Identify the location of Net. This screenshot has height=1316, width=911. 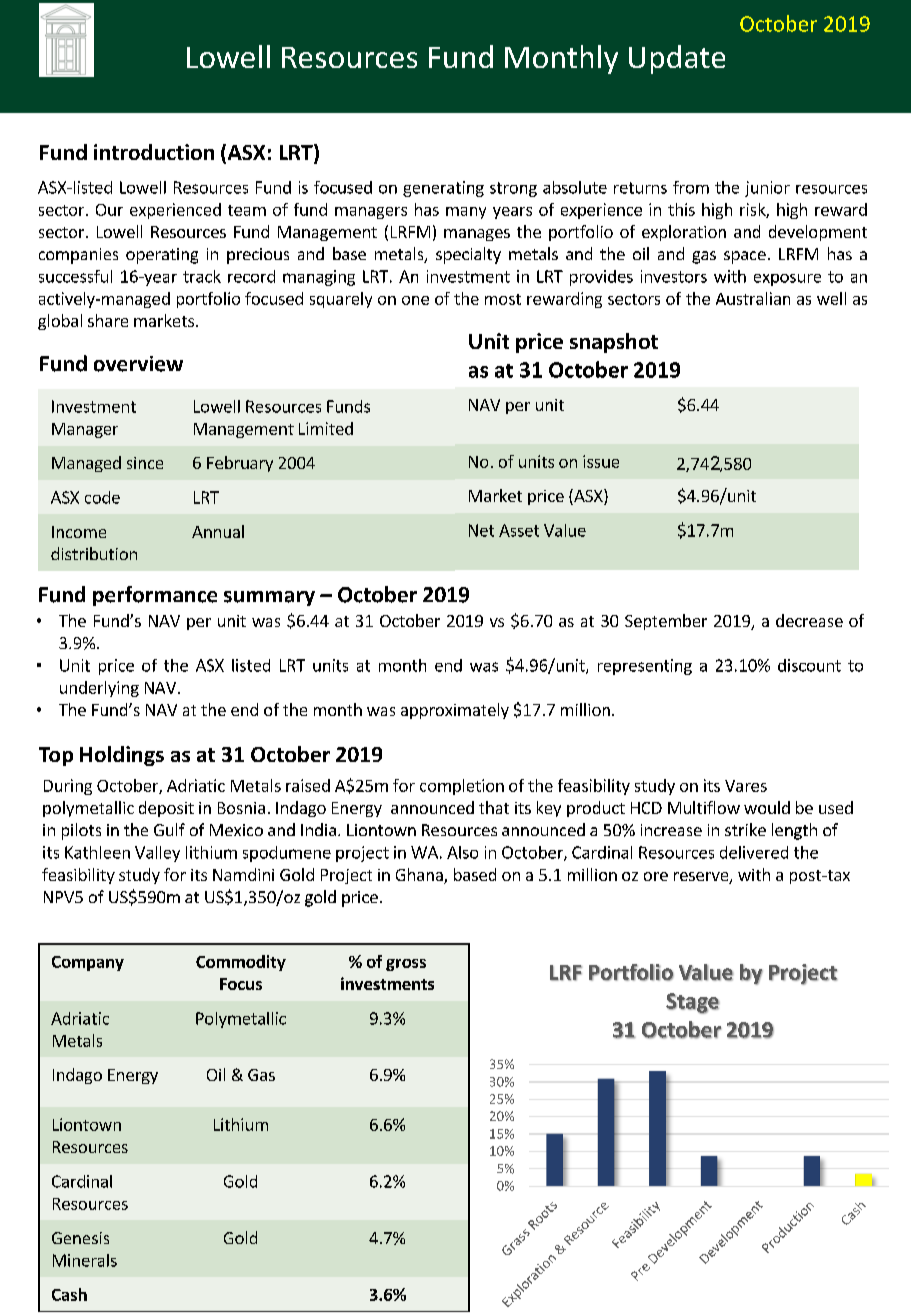
(481, 530).
